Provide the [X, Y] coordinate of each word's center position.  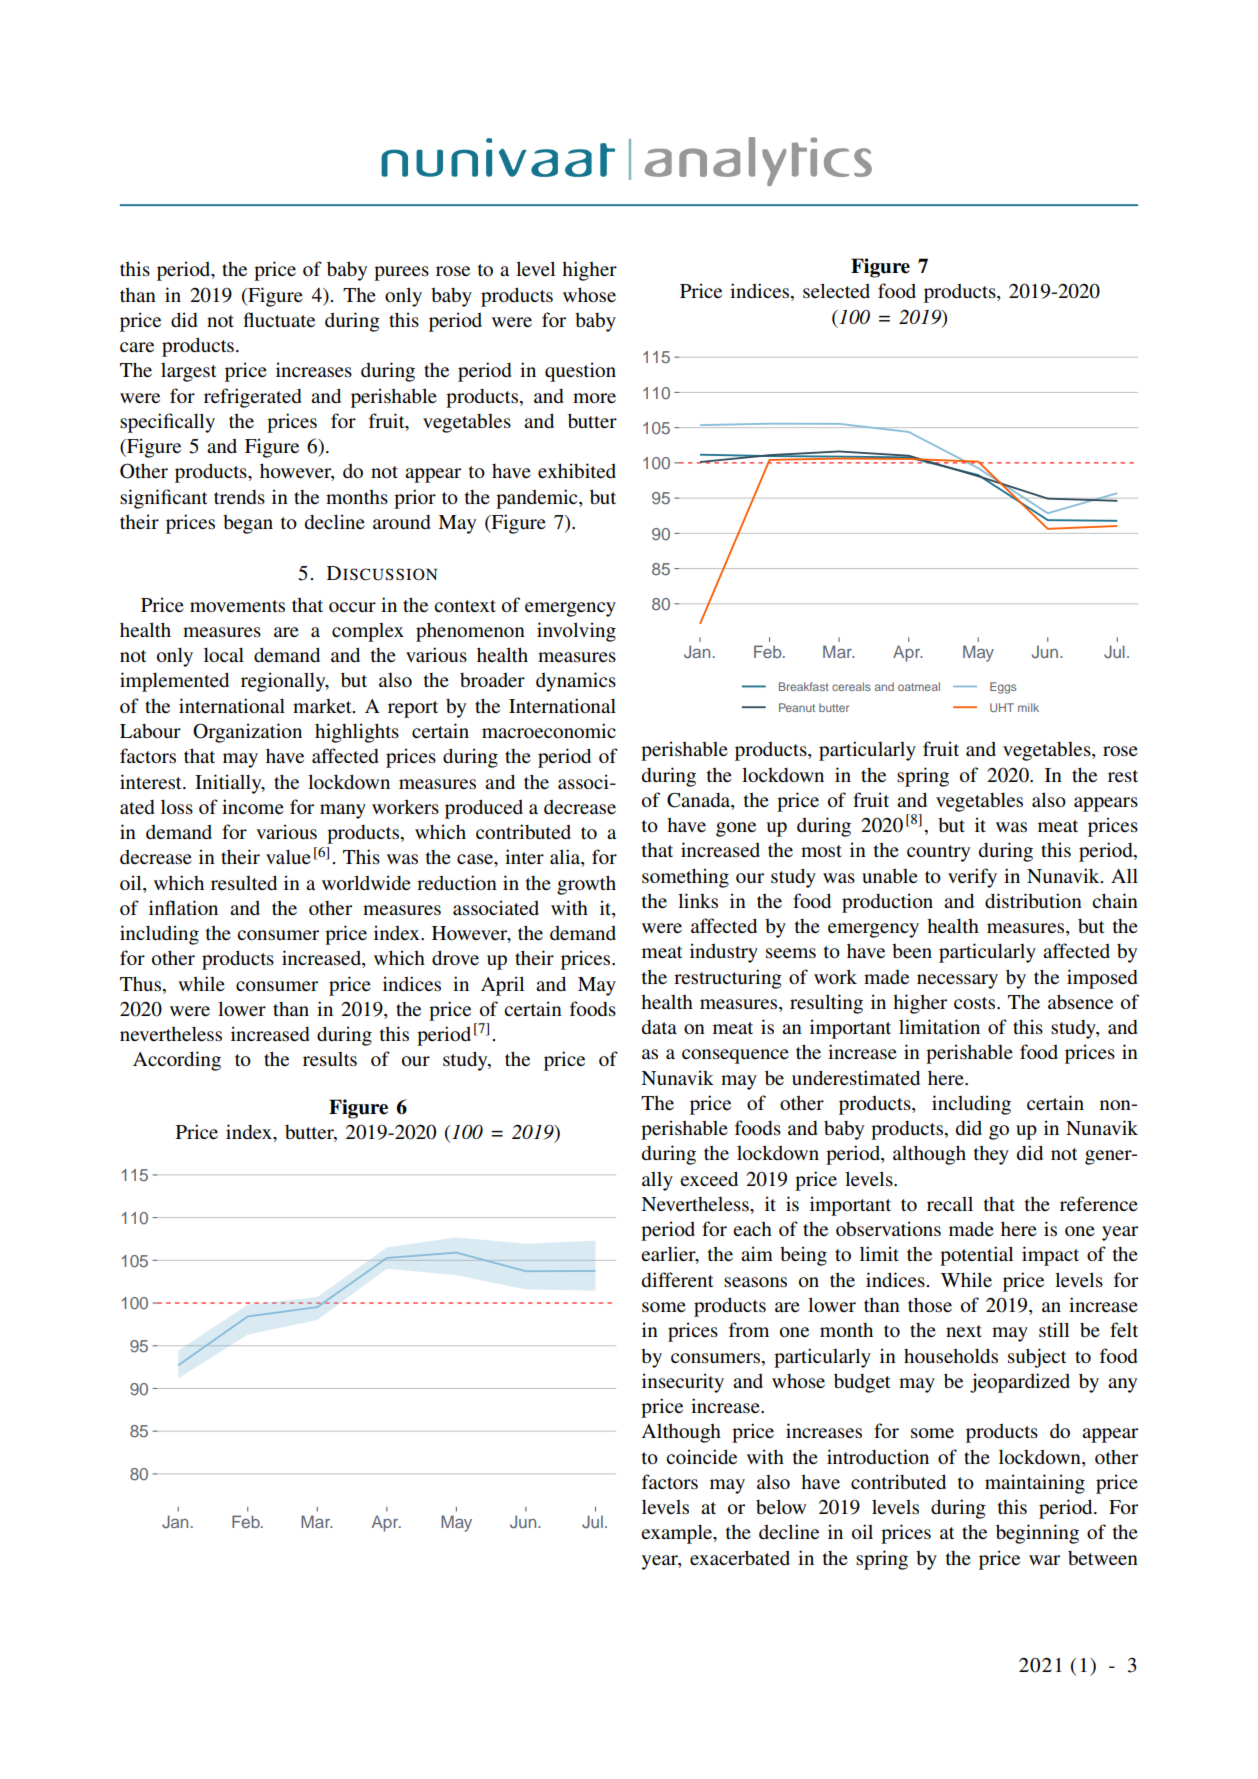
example [678, 1534]
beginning [1037, 1534]
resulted [244, 882]
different [678, 1279]
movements [237, 606]
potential [976, 1256]
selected [836, 290]
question [580, 372]
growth [586, 885]
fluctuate [279, 319]
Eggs [1003, 688]
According [177, 1061]
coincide [701, 1456]
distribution [1033, 900]
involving [576, 632]
